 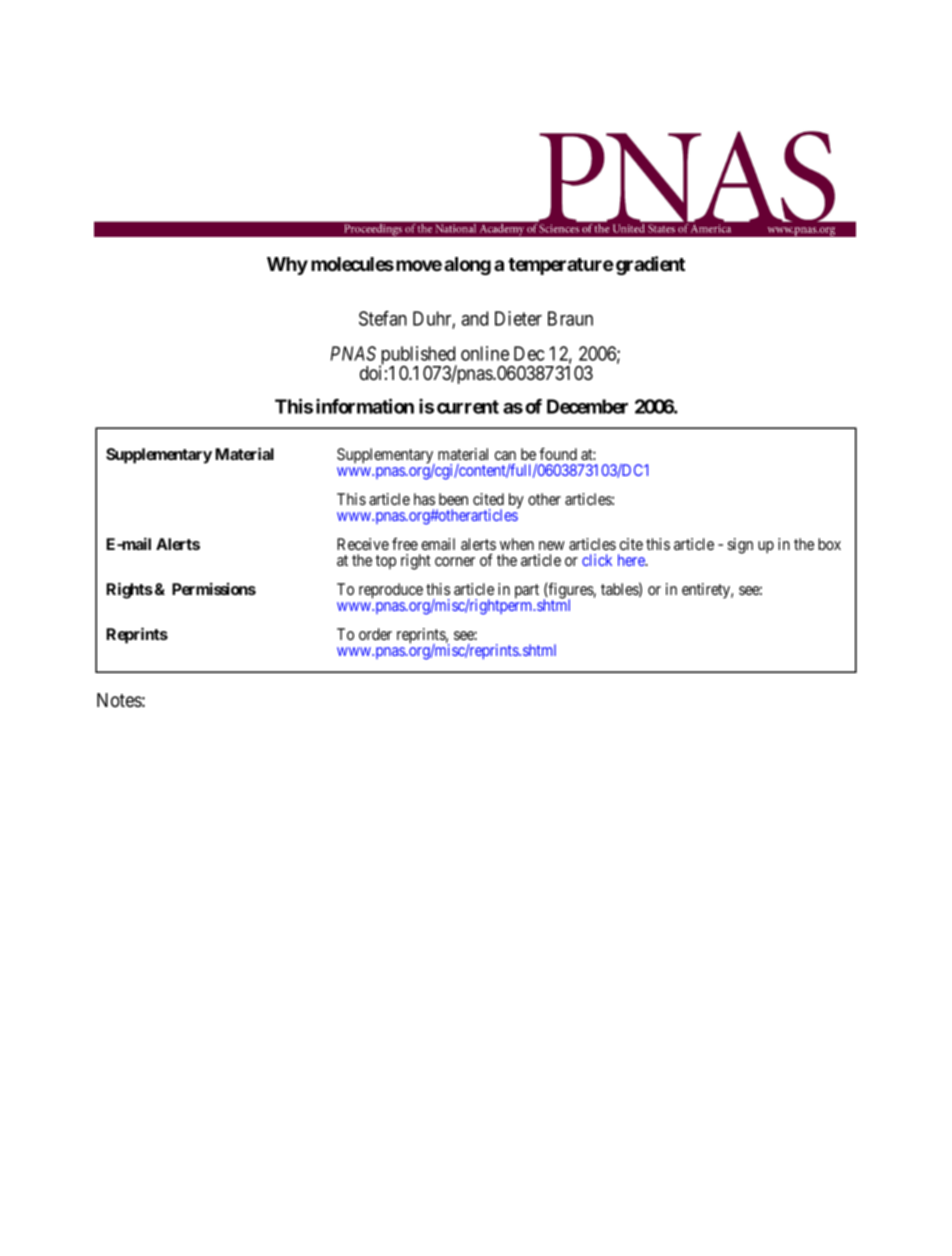 I want to click on can, so click(x=505, y=455).
